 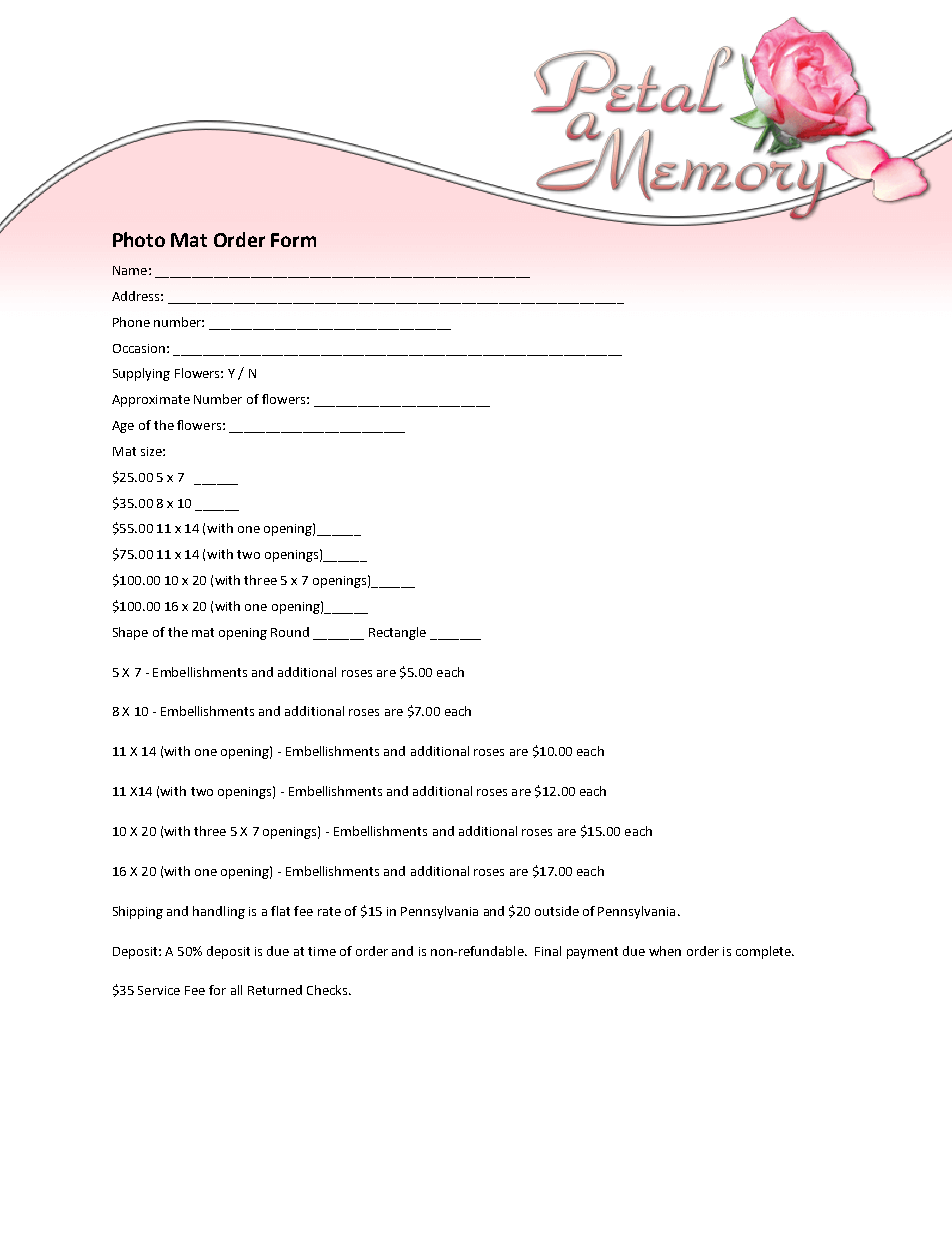 What do you see at coordinates (557, 911) in the screenshot?
I see `outside` at bounding box center [557, 911].
